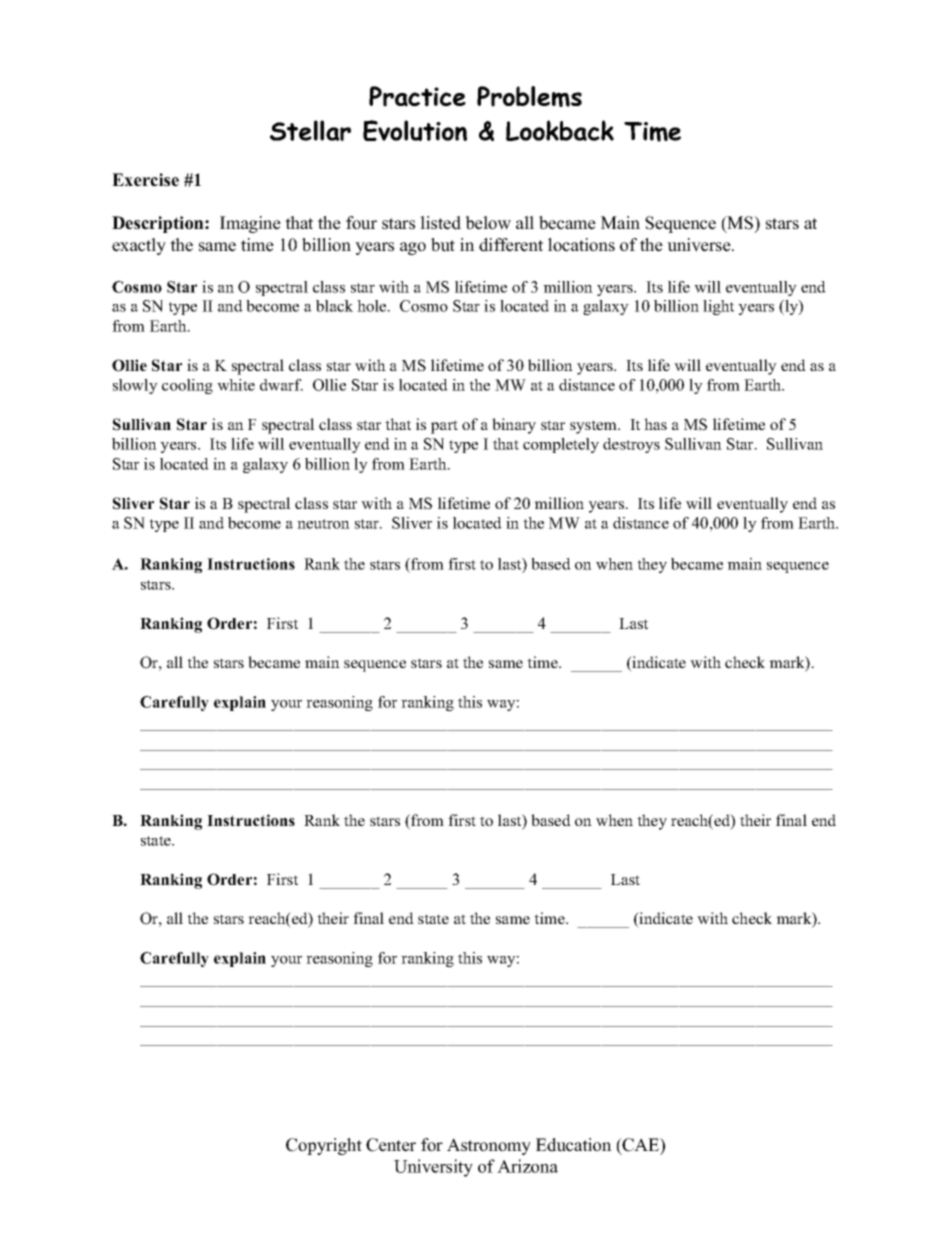  What do you see at coordinates (560, 130) in the page?
I see `Lookback` at bounding box center [560, 130].
